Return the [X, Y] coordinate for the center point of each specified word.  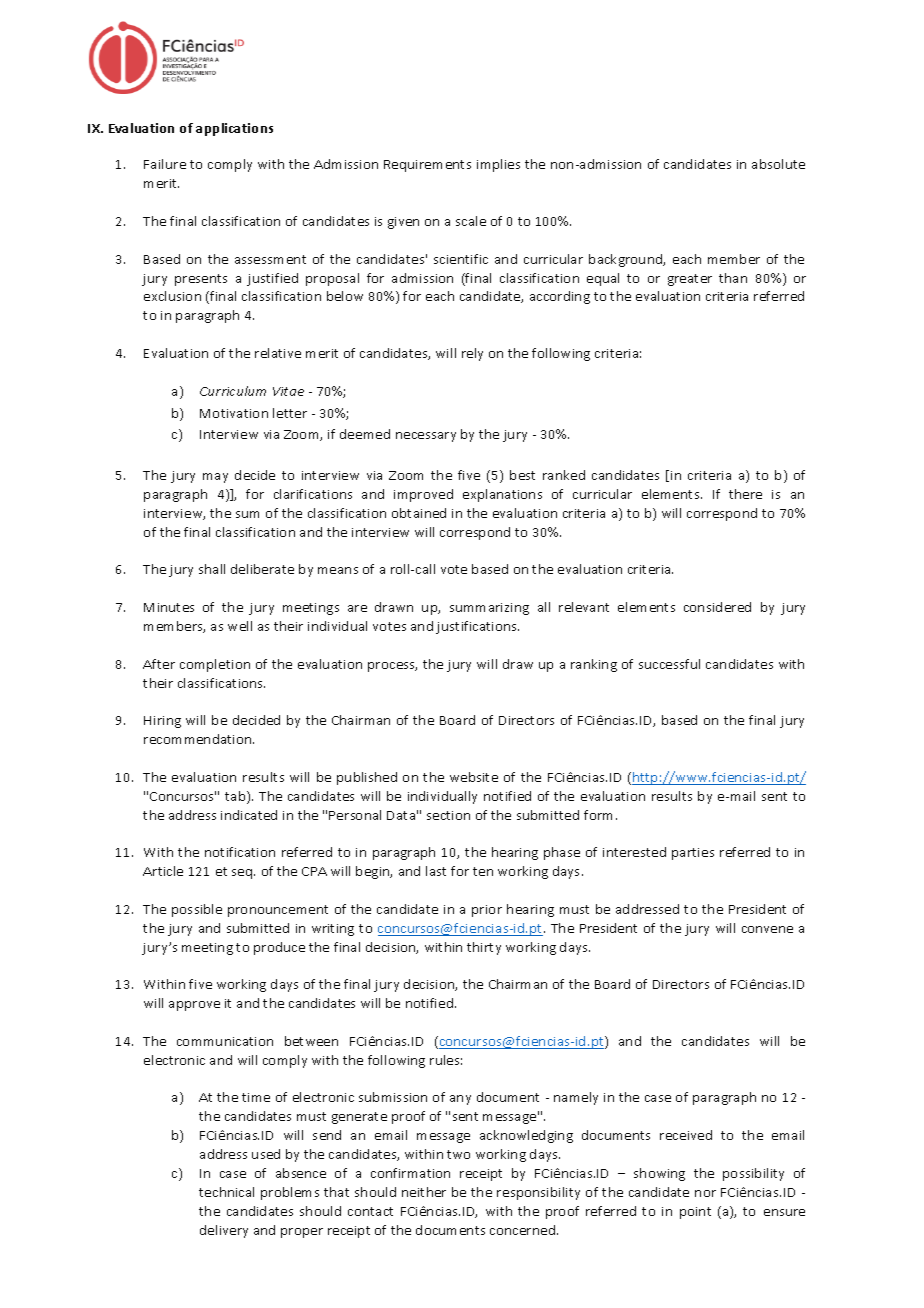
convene [767, 929]
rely [472, 354]
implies [498, 165]
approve [194, 1006]
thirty [484, 948]
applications [234, 129]
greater [690, 280]
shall [212, 569]
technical [226, 1192]
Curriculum [233, 391]
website [474, 777]
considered [717, 607]
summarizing [489, 609]
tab [236, 797]
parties [693, 854]
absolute [778, 164]
